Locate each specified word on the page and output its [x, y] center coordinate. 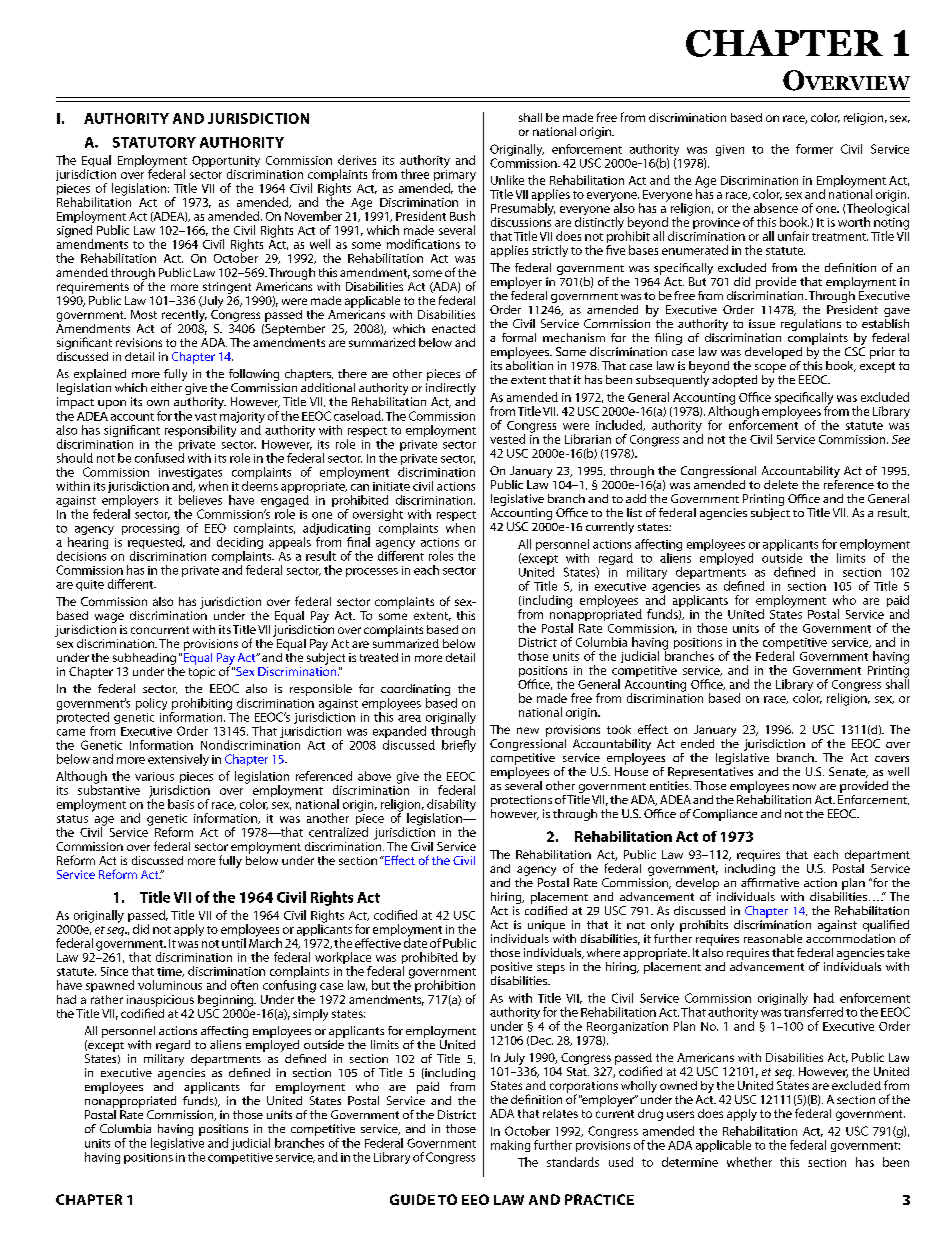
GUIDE [412, 1199]
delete [781, 484]
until [234, 943]
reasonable [773, 938]
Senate [848, 772]
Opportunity [226, 163]
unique [546, 926]
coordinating [415, 691]
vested [507, 439]
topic [202, 673]
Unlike [507, 180]
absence [776, 208]
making [510, 1146]
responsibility [200, 431]
